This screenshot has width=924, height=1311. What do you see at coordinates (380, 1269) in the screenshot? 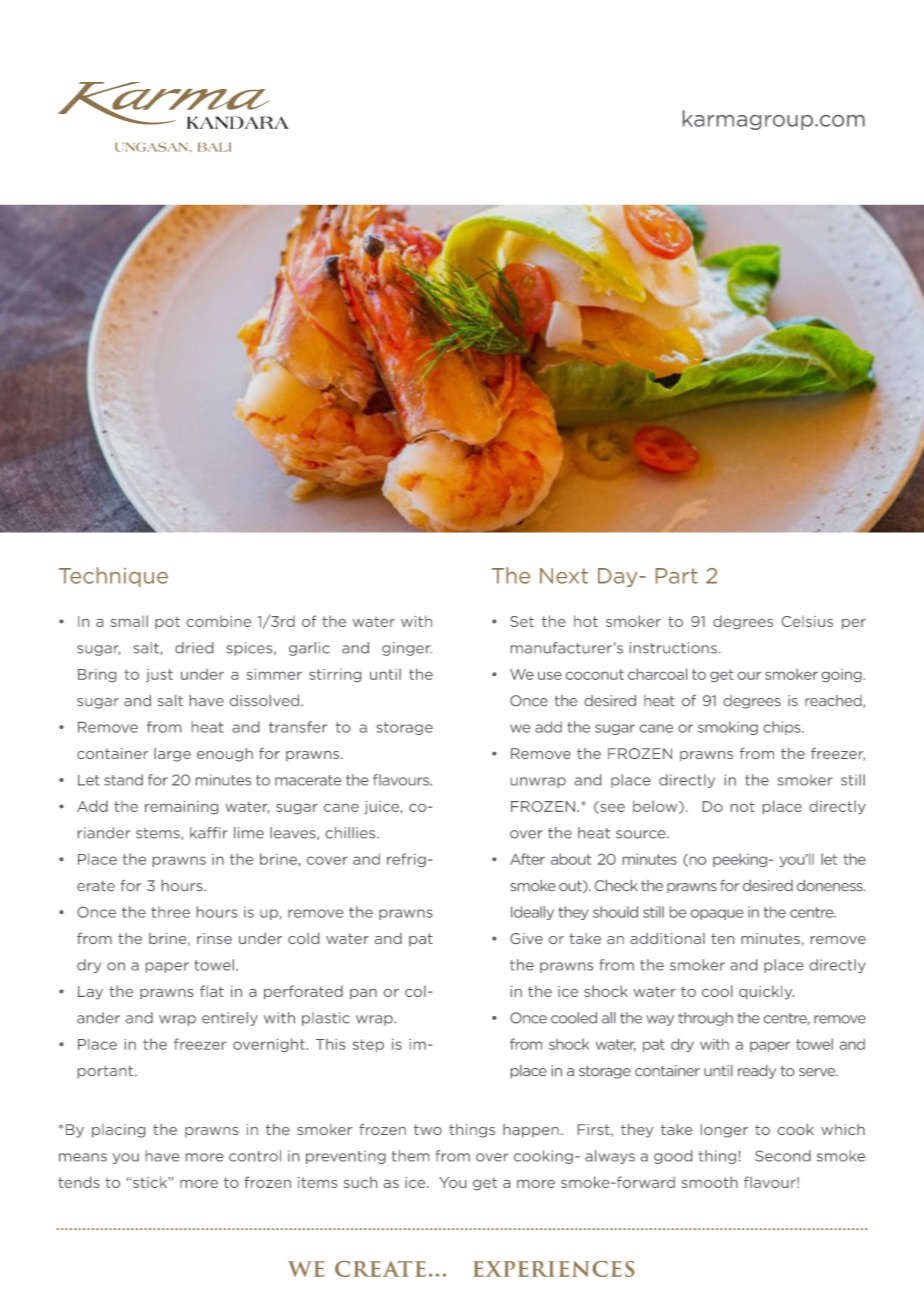
I see `create` at bounding box center [380, 1269].
